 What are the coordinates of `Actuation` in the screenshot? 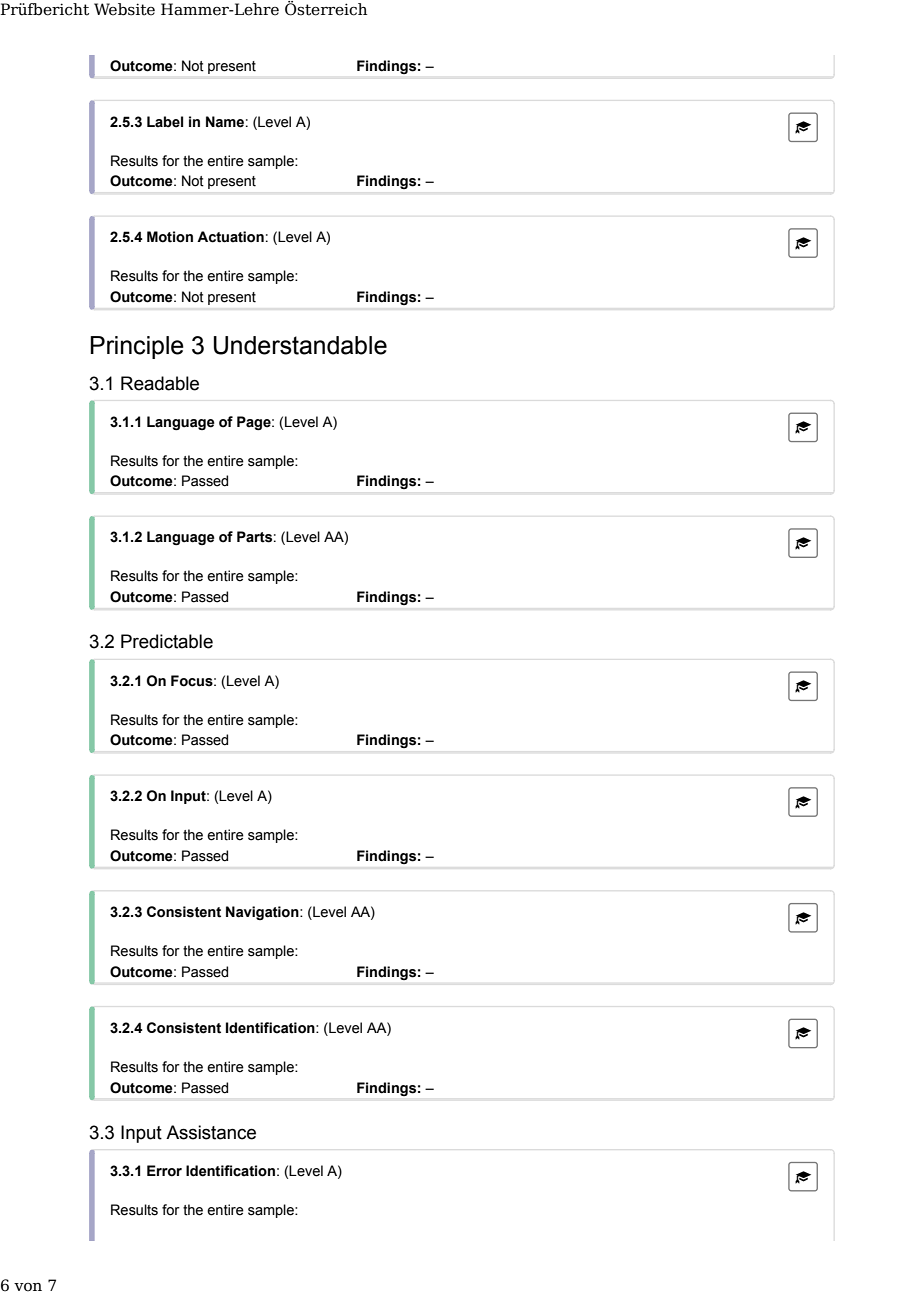 It's located at (230, 237).
